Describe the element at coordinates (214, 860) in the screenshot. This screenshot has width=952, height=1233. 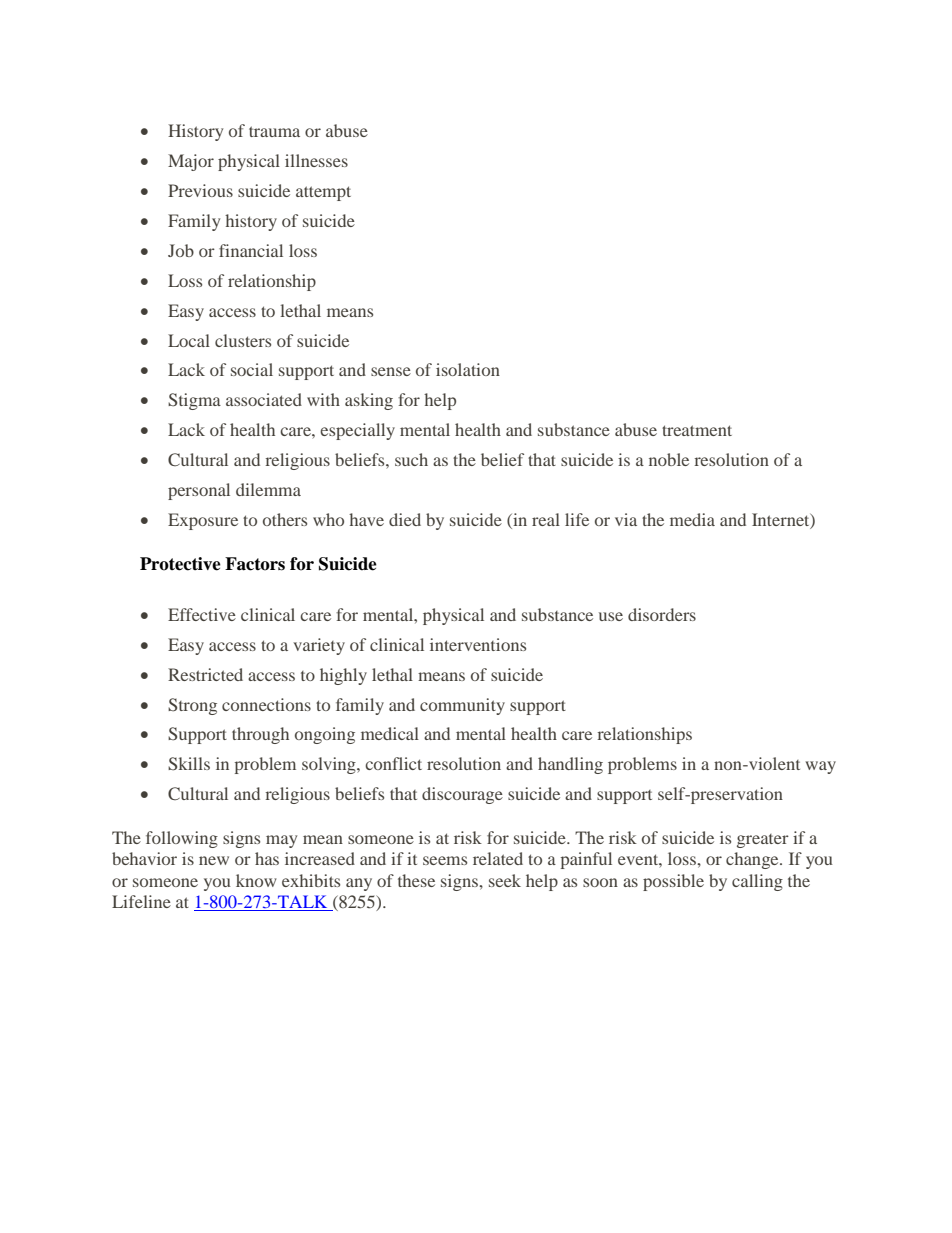
I see `new` at that location.
